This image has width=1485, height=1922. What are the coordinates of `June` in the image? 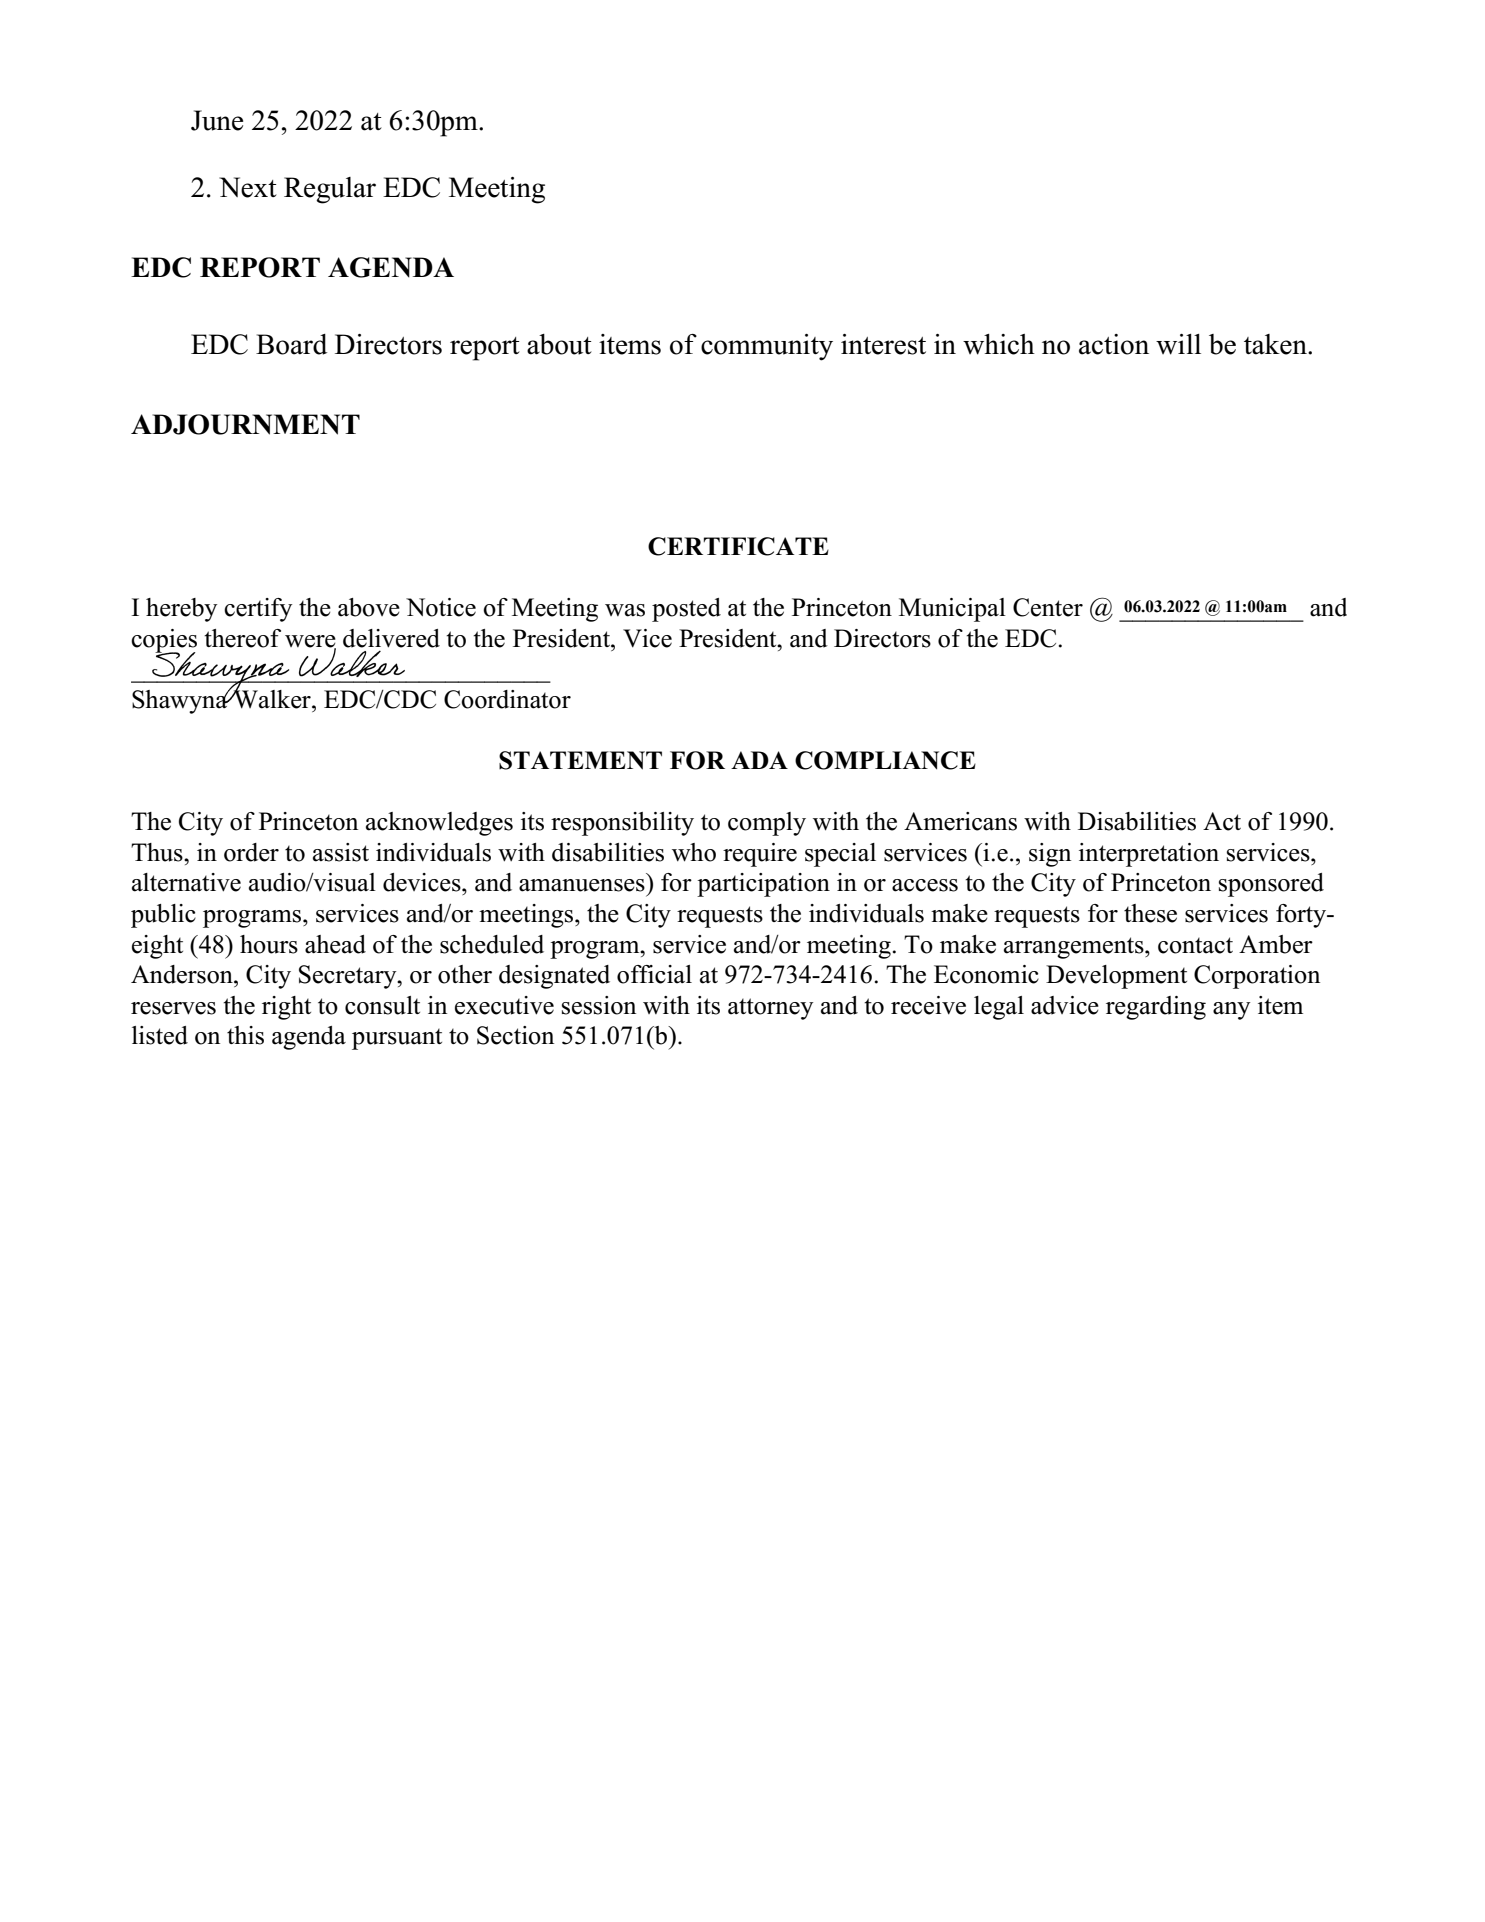 It's located at (217, 120).
